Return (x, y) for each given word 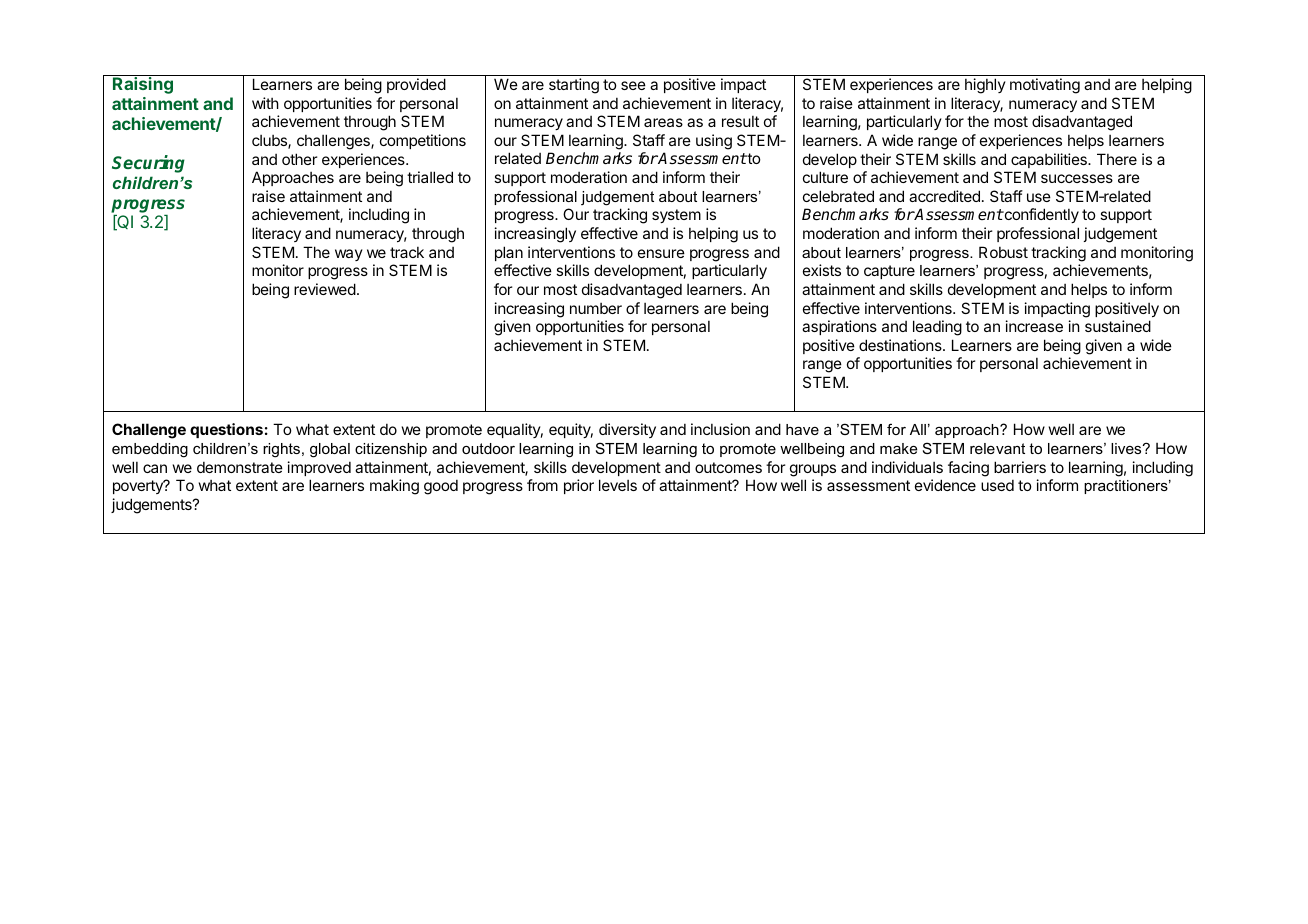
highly (985, 86)
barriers (1020, 467)
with (265, 103)
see (633, 85)
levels (618, 485)
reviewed (325, 289)
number (596, 308)
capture (889, 272)
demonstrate (240, 467)
